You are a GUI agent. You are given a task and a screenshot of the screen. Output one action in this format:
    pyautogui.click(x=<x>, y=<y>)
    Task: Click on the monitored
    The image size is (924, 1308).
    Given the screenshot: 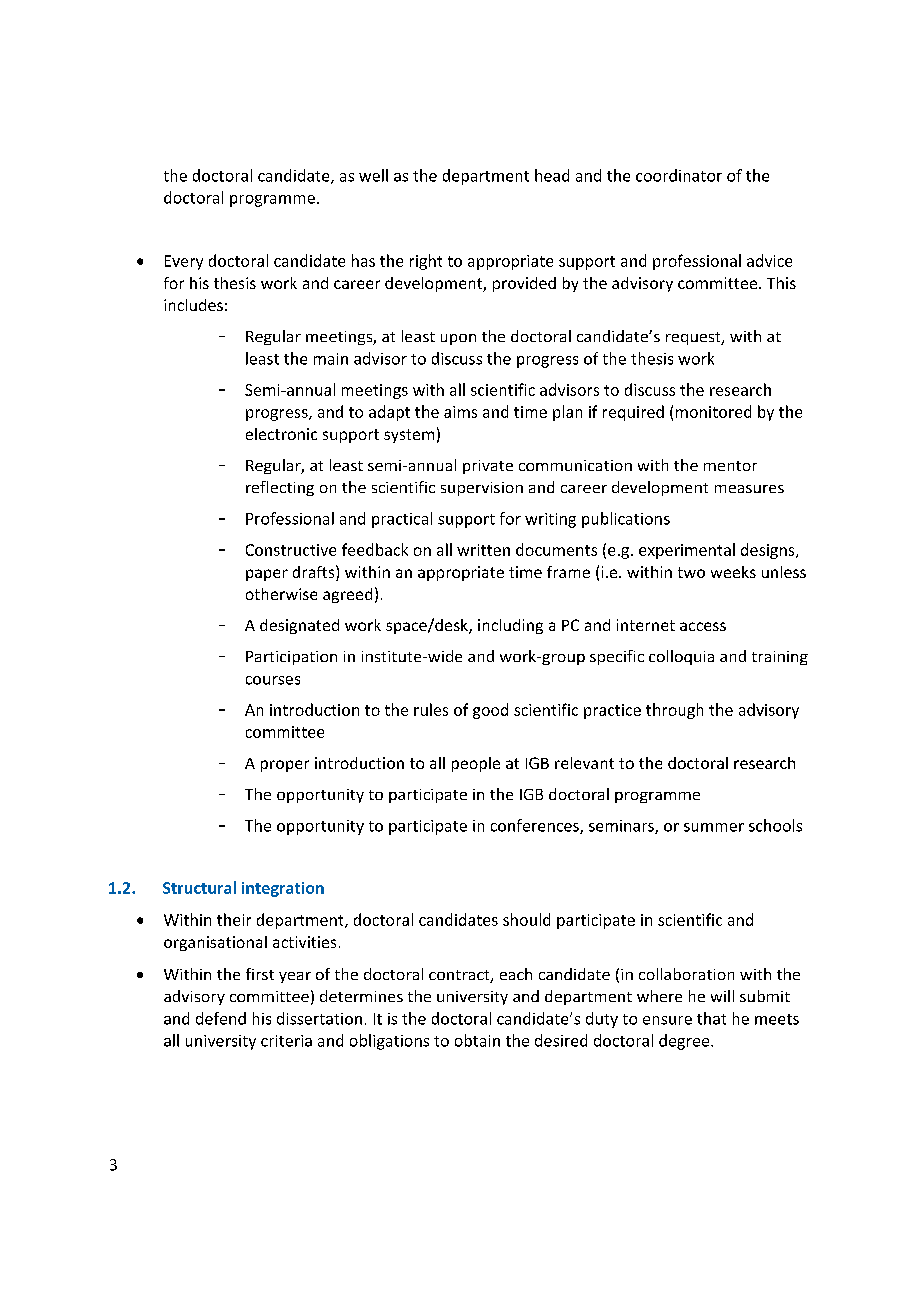 What is the action you would take?
    pyautogui.click(x=713, y=411)
